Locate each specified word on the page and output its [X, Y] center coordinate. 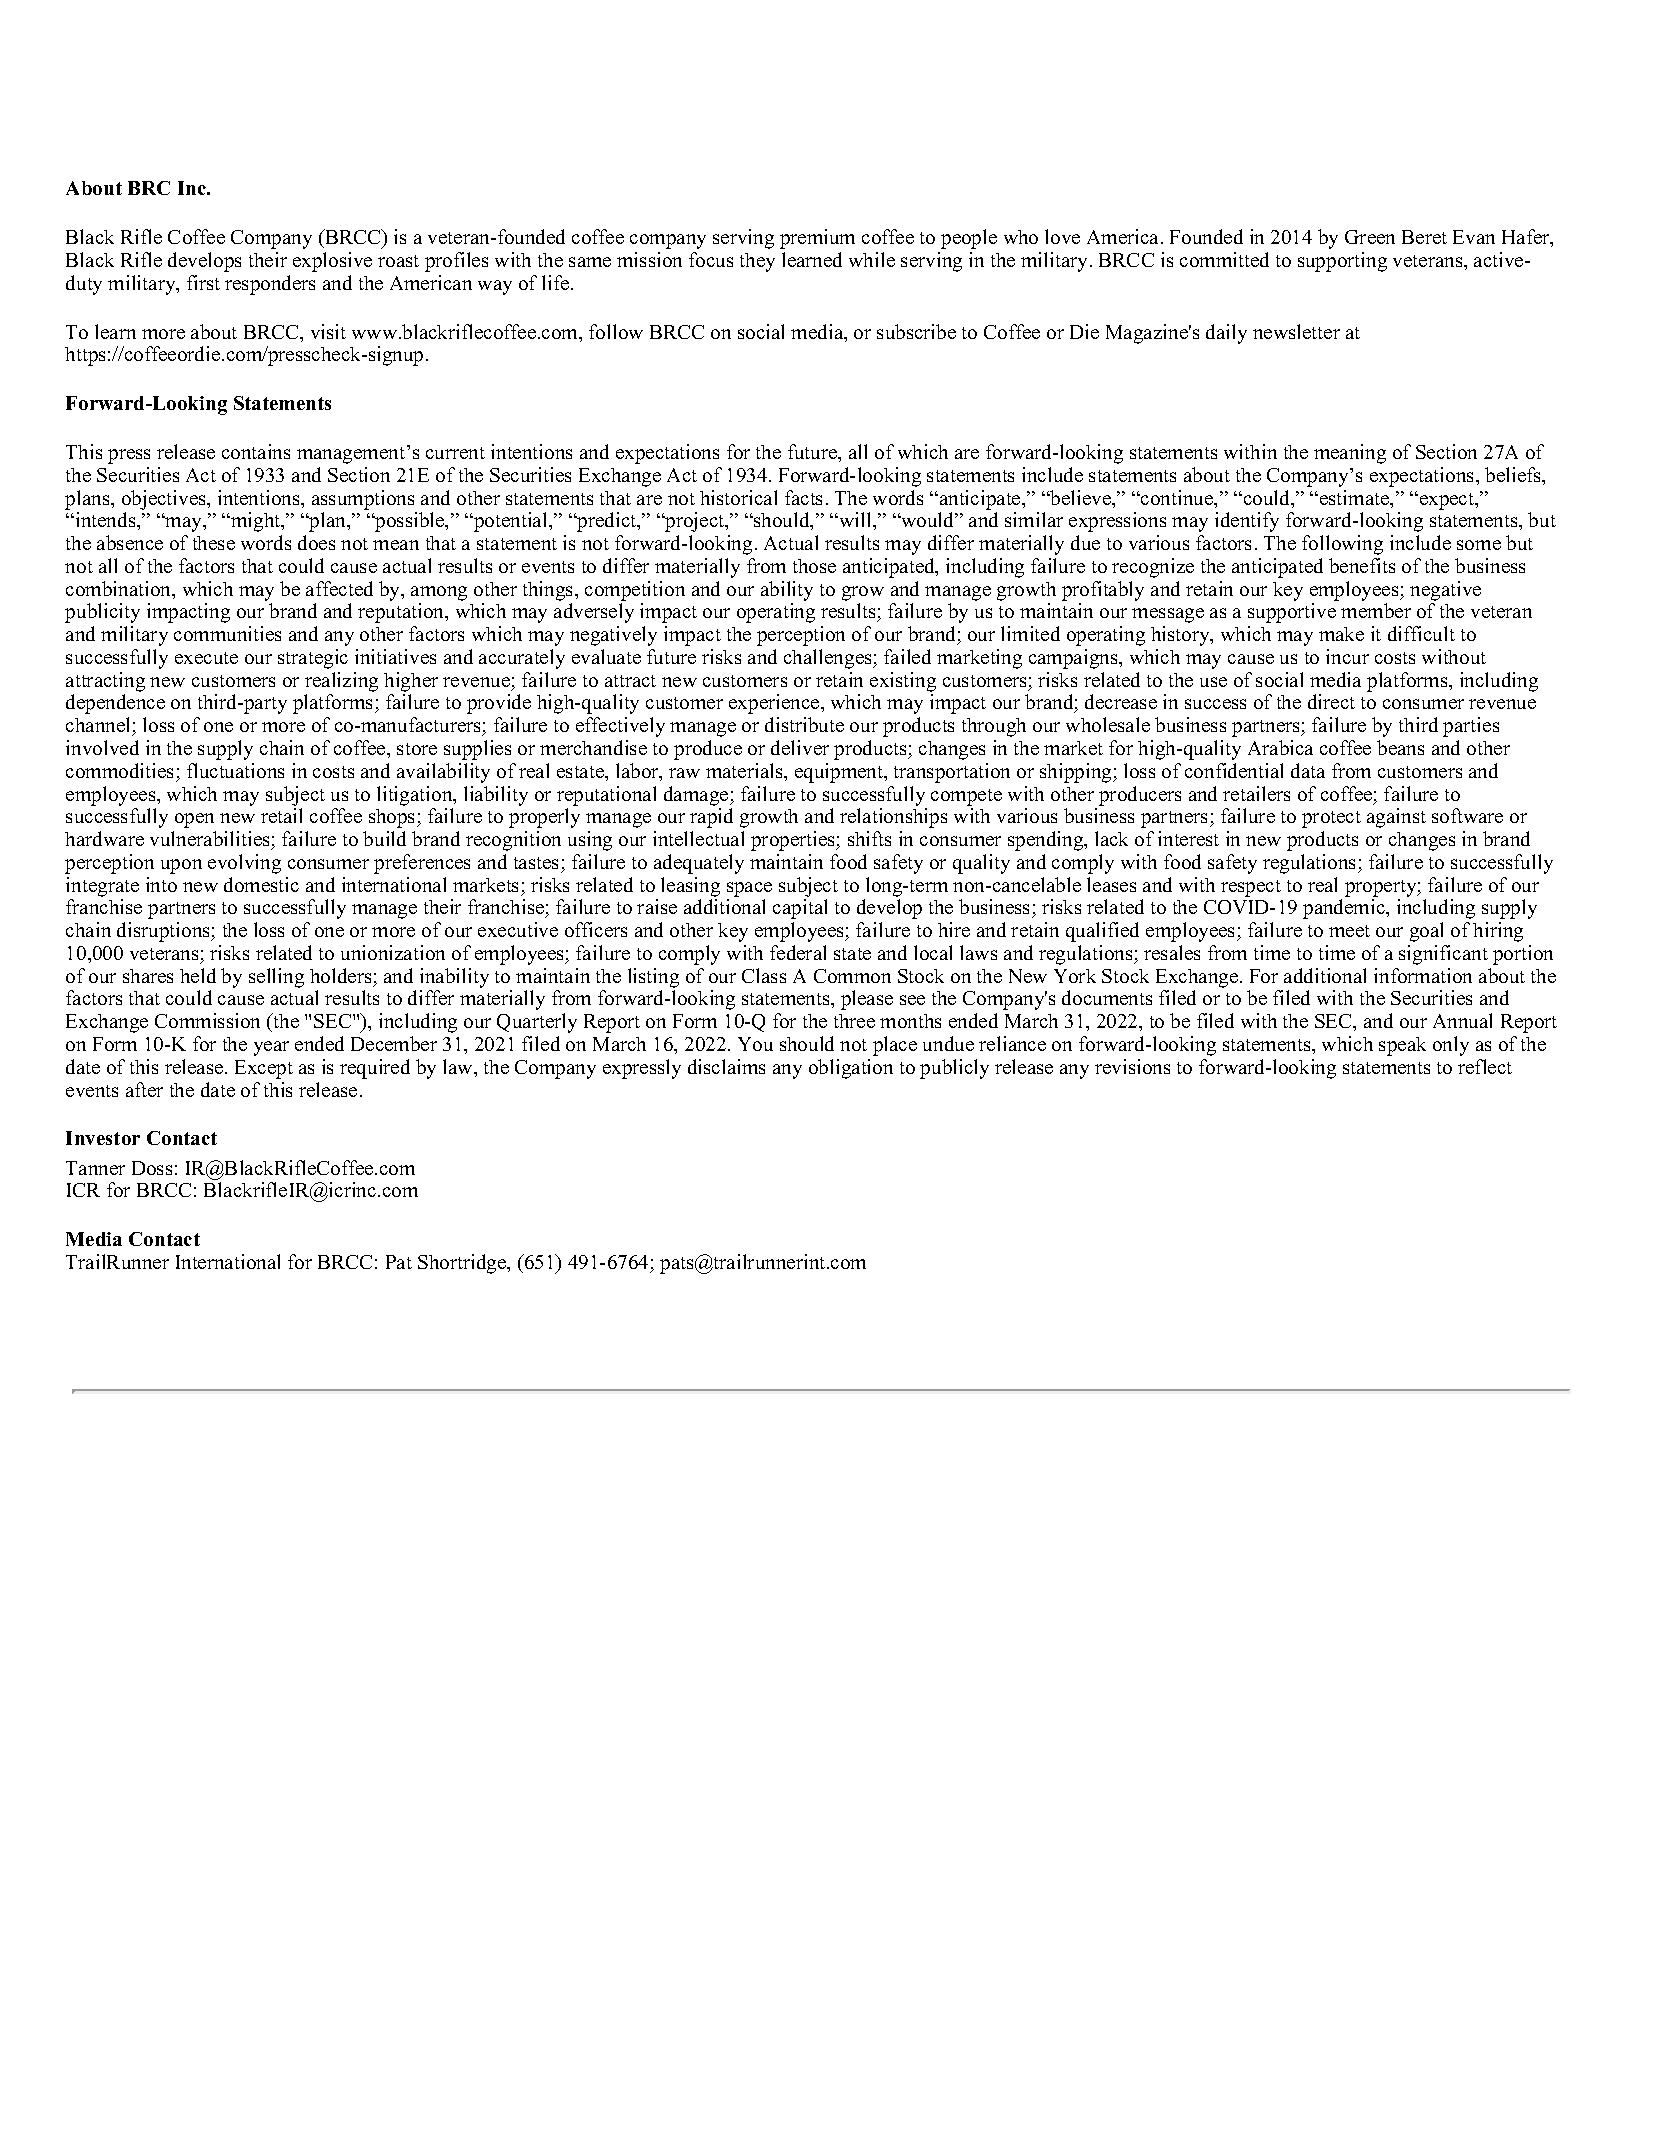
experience [775, 704]
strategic [313, 659]
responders [270, 285]
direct [1331, 701]
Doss [152, 1168]
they [757, 262]
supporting [1342, 262]
